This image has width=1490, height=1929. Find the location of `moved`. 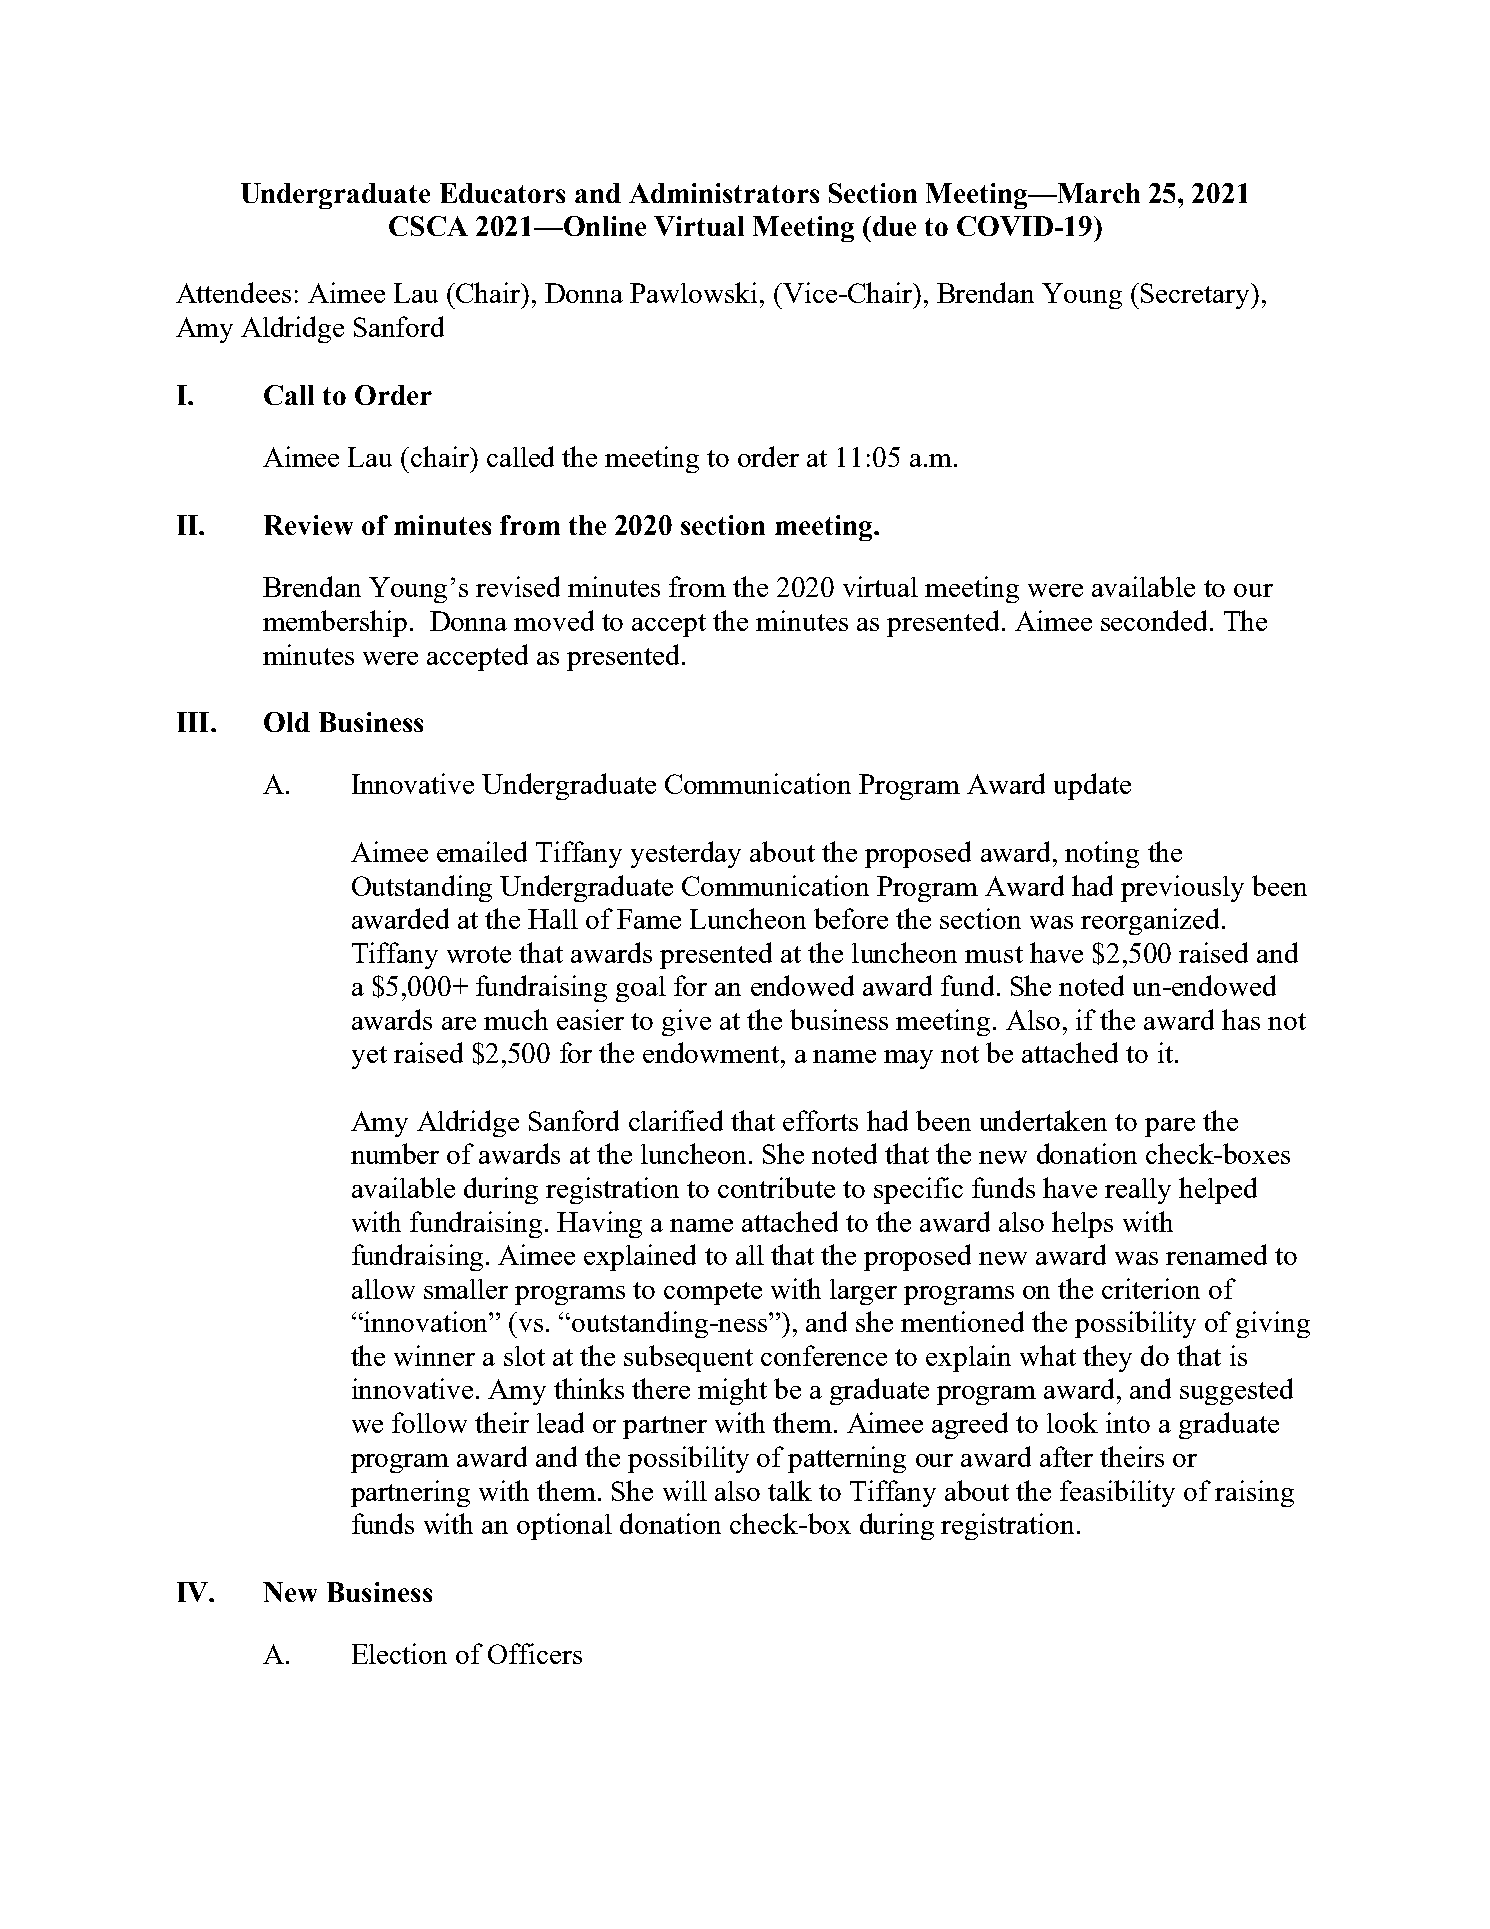

moved is located at coordinates (554, 620).
